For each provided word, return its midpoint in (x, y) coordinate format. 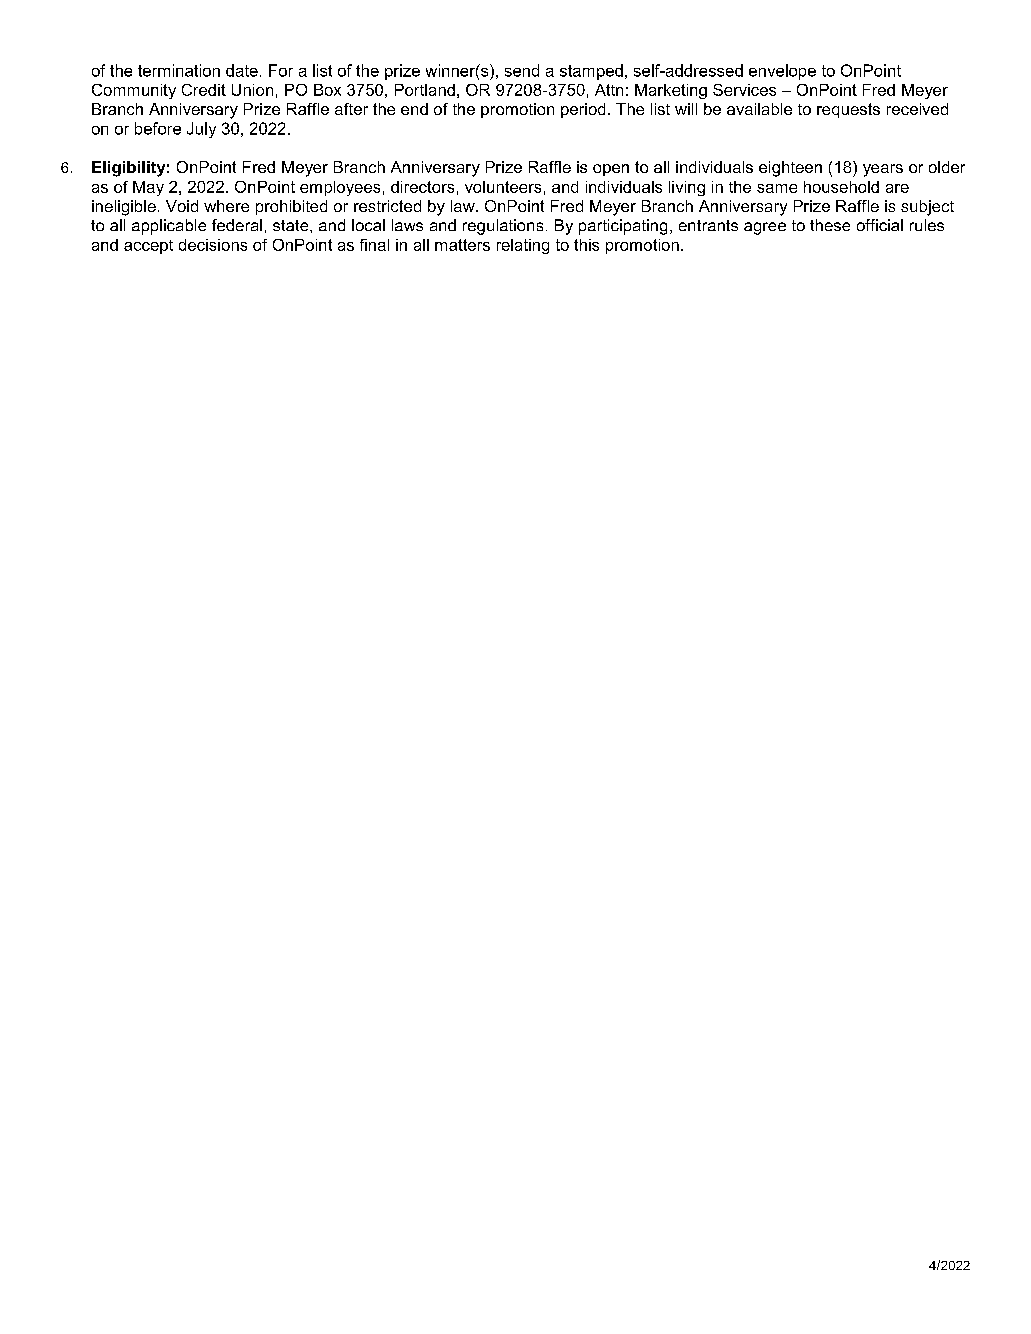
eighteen (790, 169)
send (522, 70)
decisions (213, 245)
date (242, 70)
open (611, 170)
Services (744, 90)
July (201, 130)
